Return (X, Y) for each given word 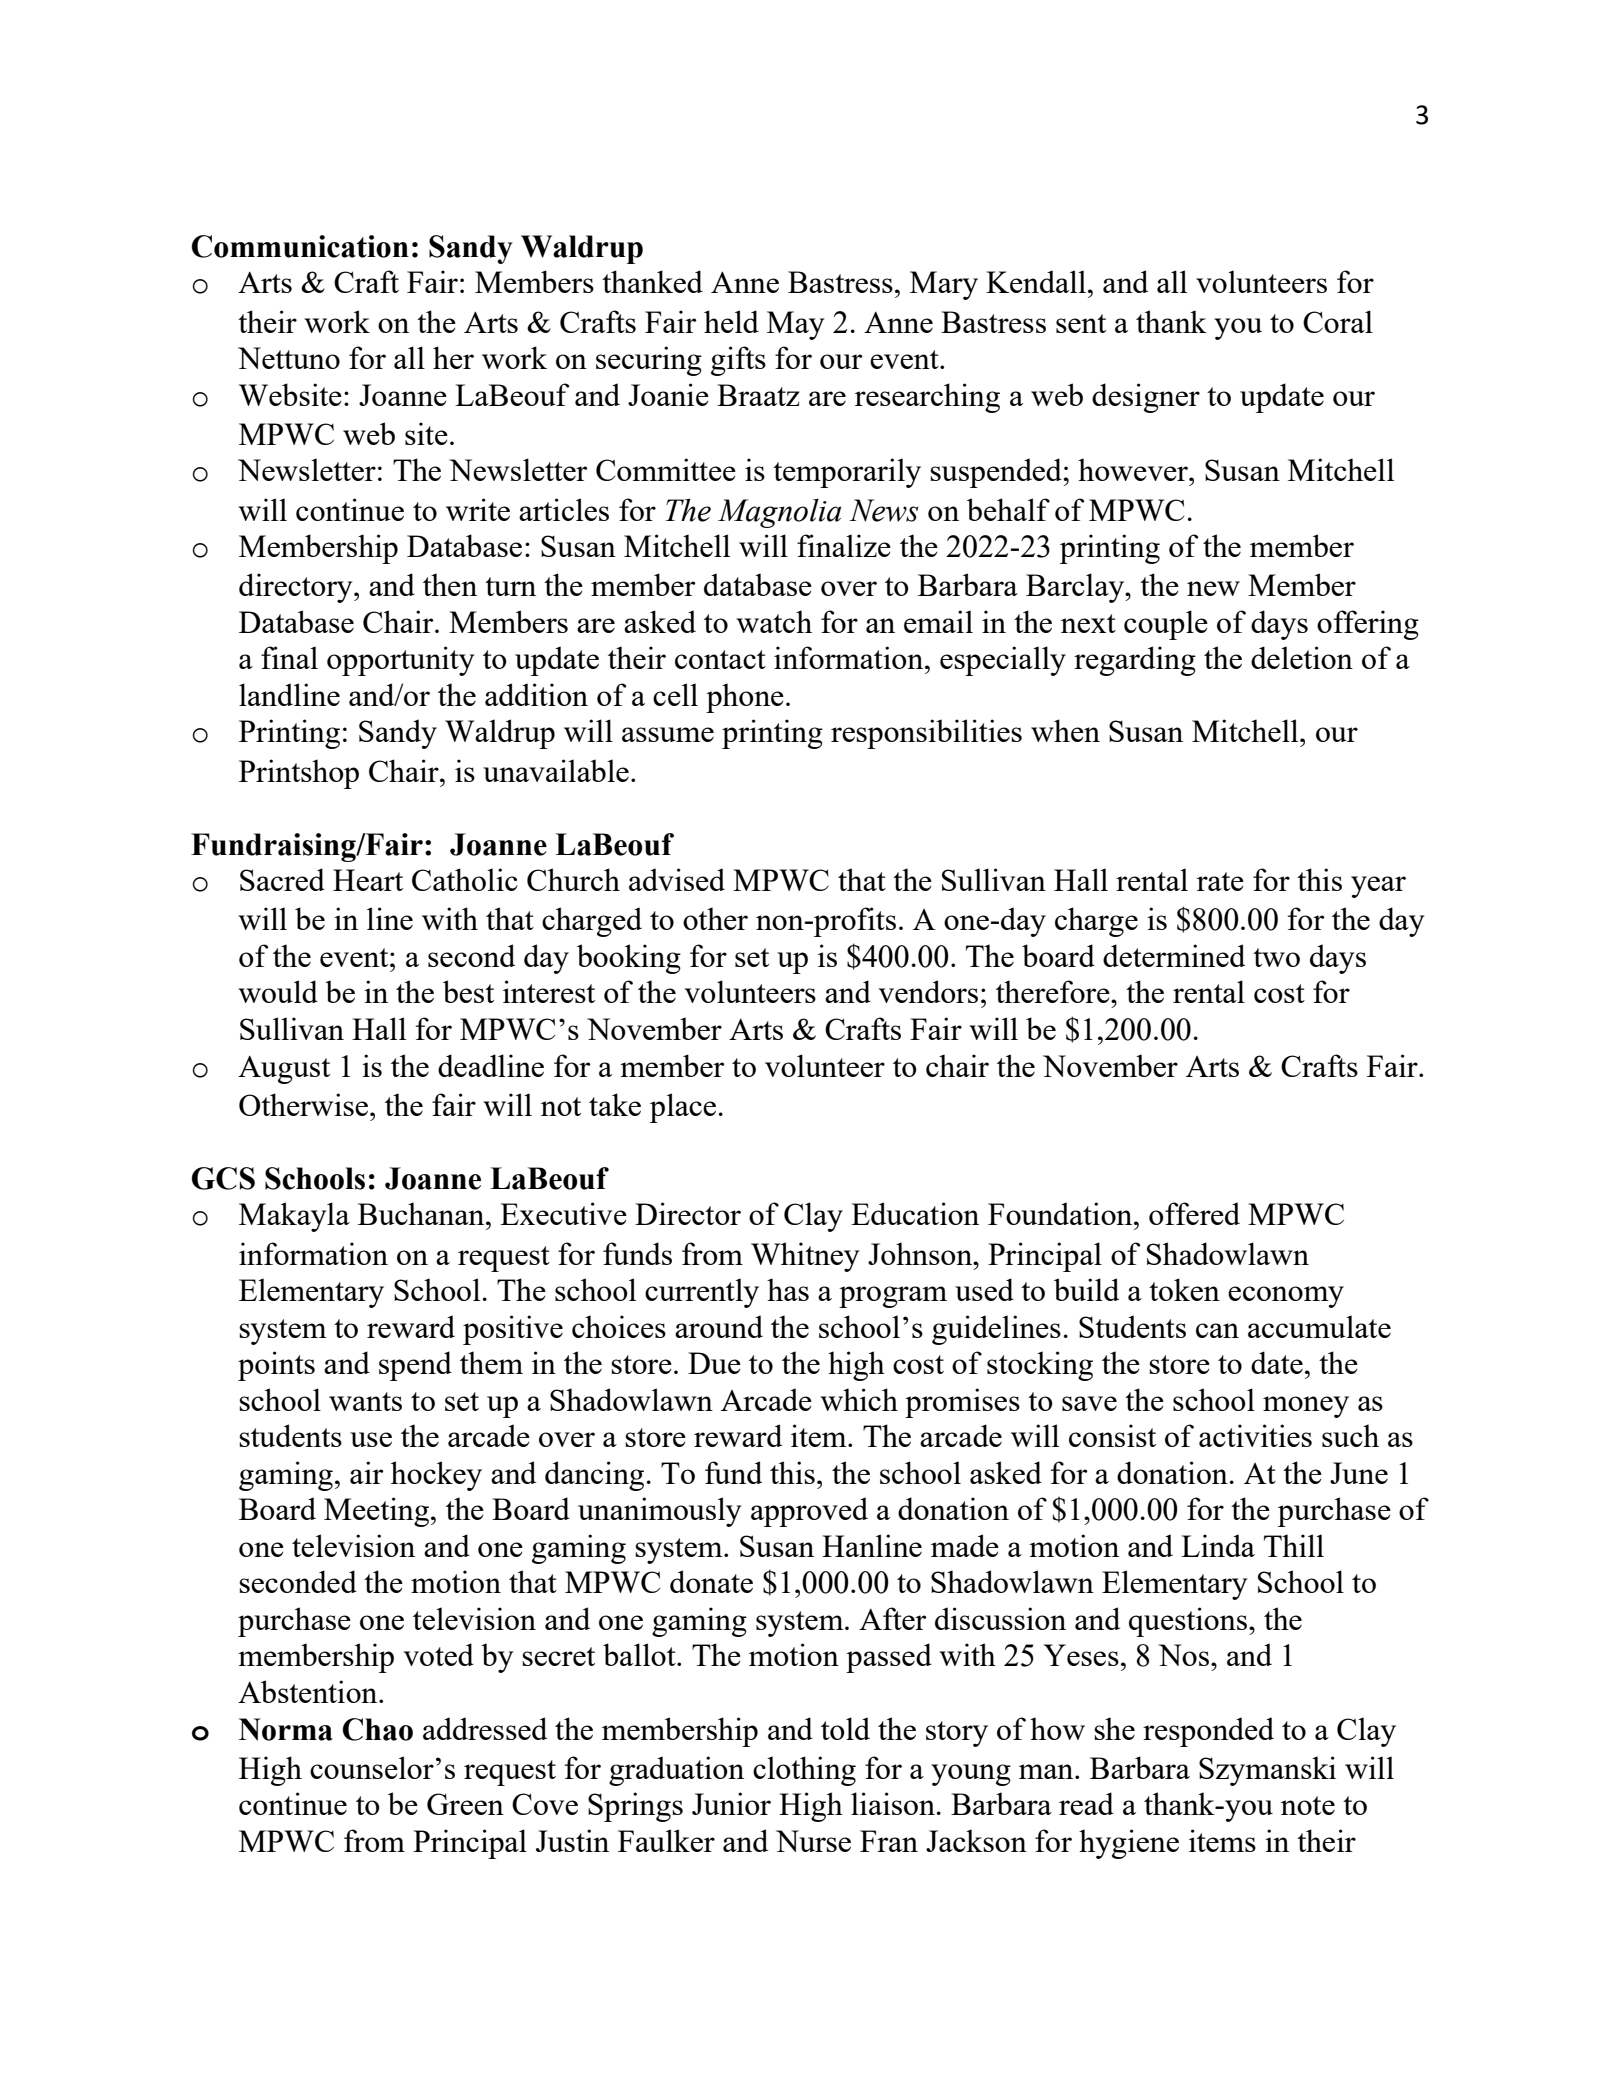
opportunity (400, 661)
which (859, 1399)
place (683, 1108)
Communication (300, 246)
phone (745, 698)
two (1276, 957)
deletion (1302, 657)
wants (365, 1401)
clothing (804, 1771)
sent (1081, 323)
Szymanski (1267, 1771)
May (795, 325)
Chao (377, 1729)
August (284, 1069)
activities (1255, 1435)
